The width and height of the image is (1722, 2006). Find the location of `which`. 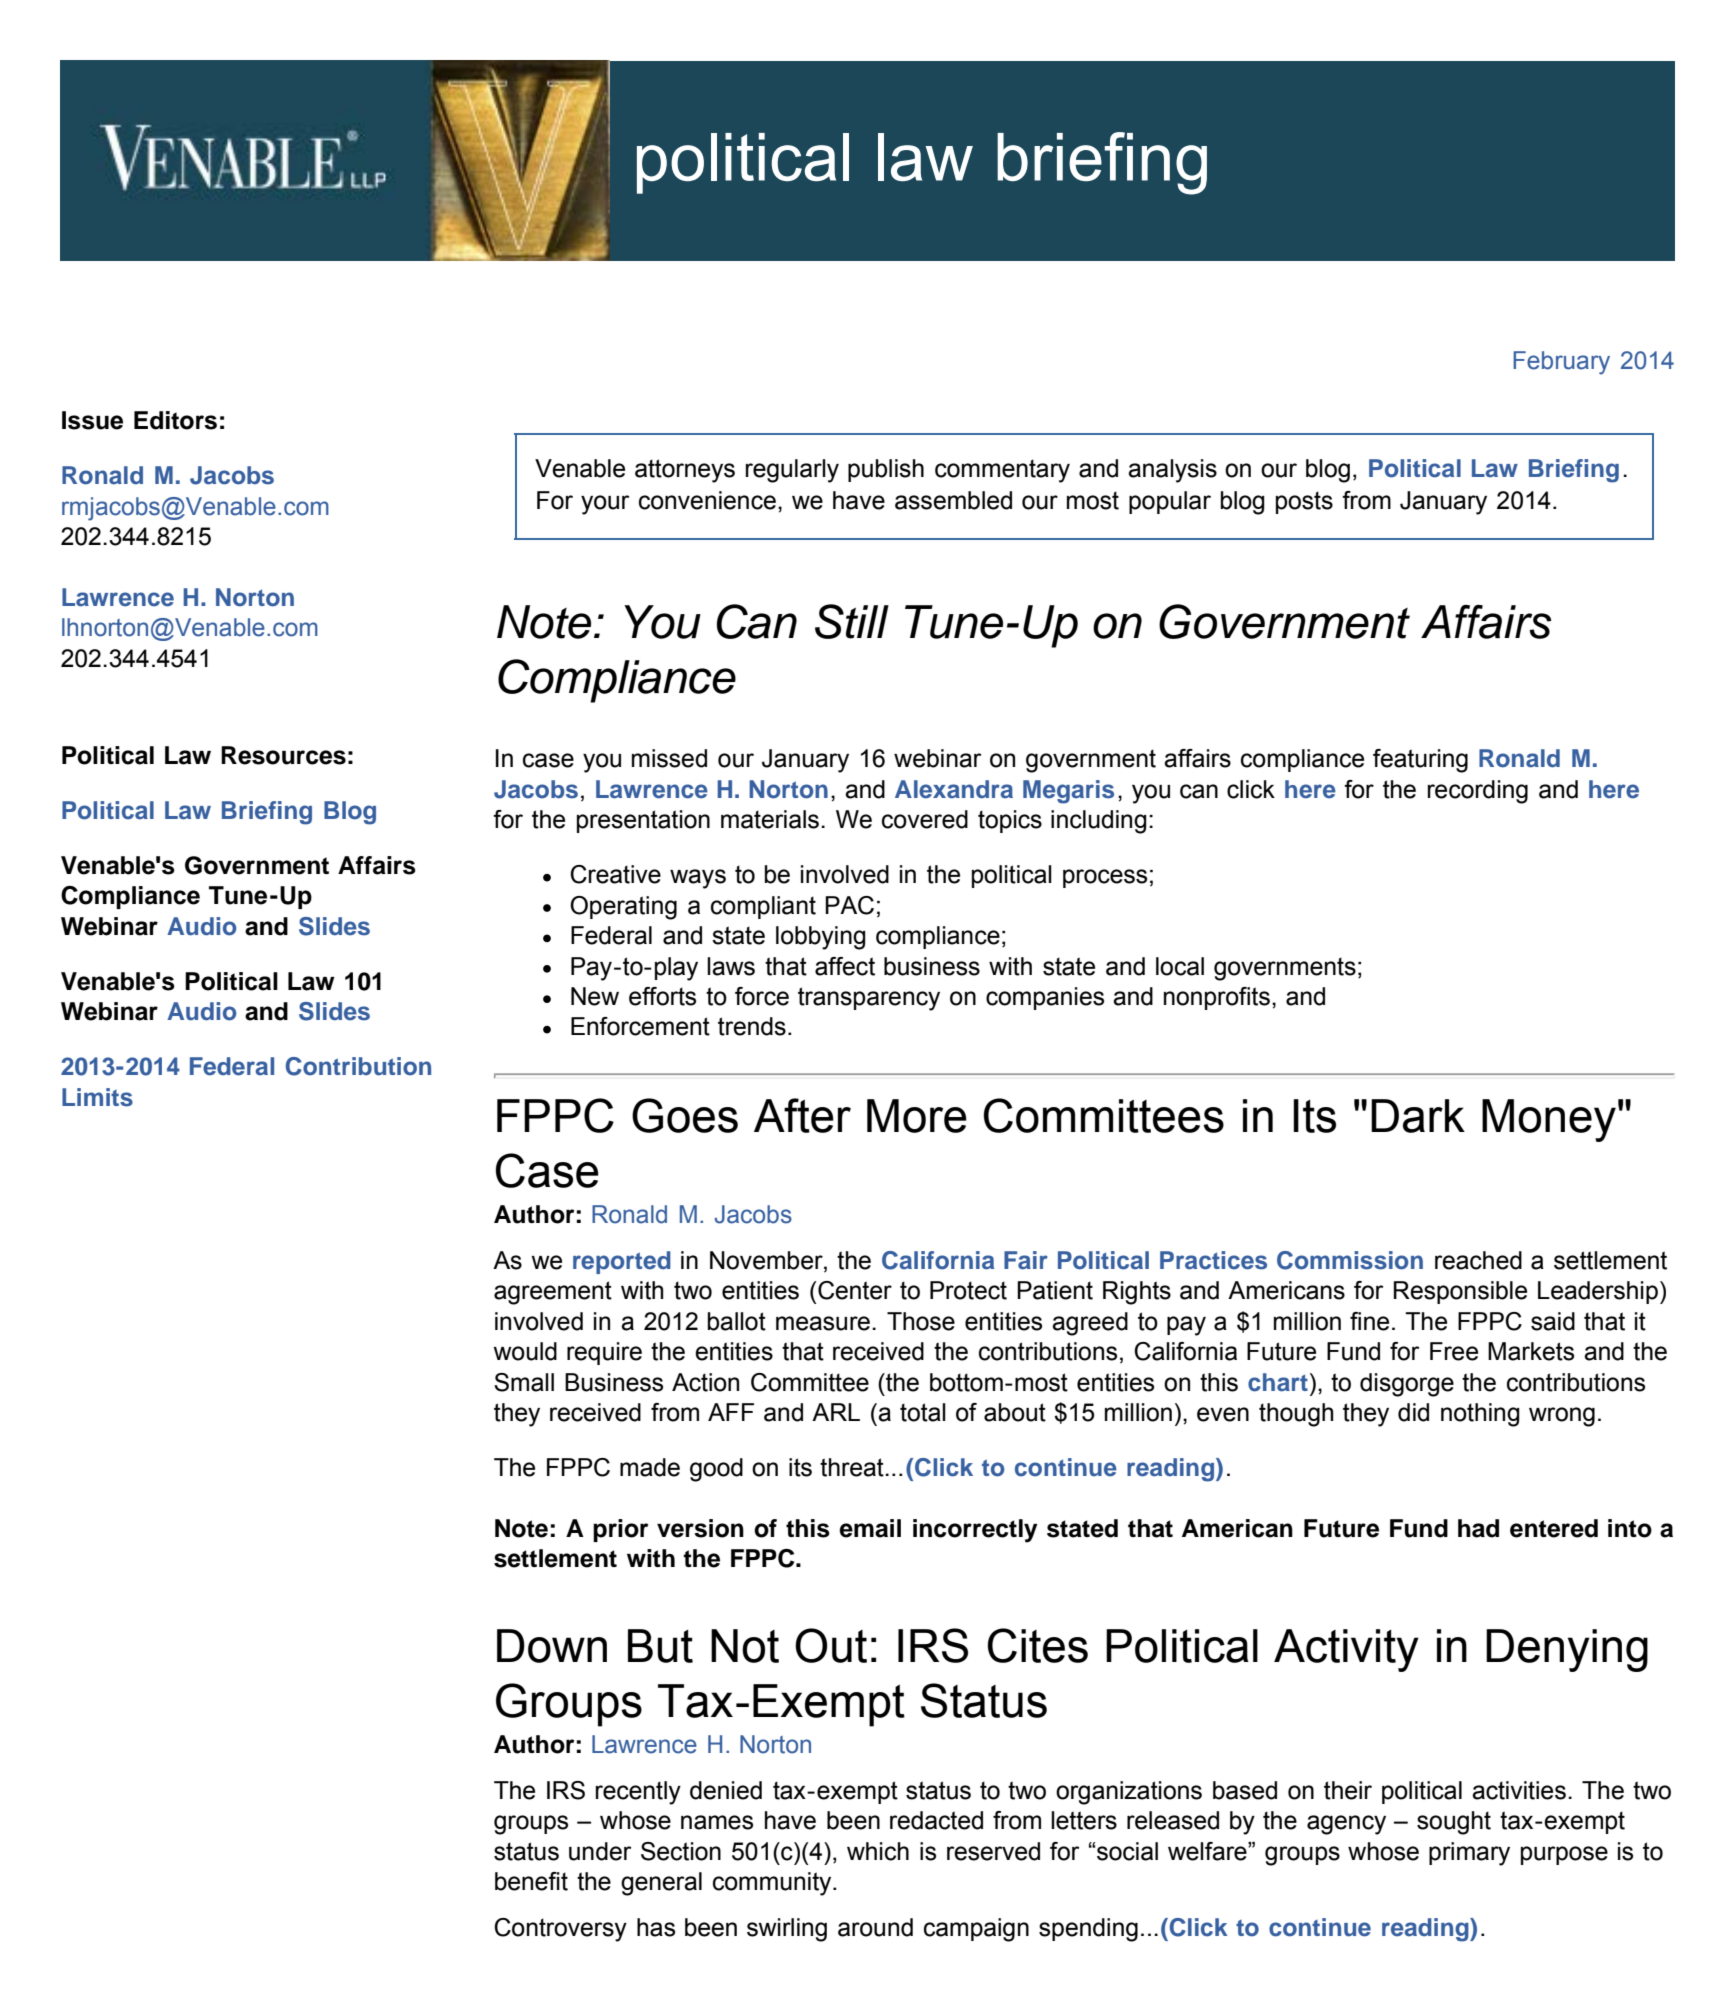

which is located at coordinates (878, 1851).
